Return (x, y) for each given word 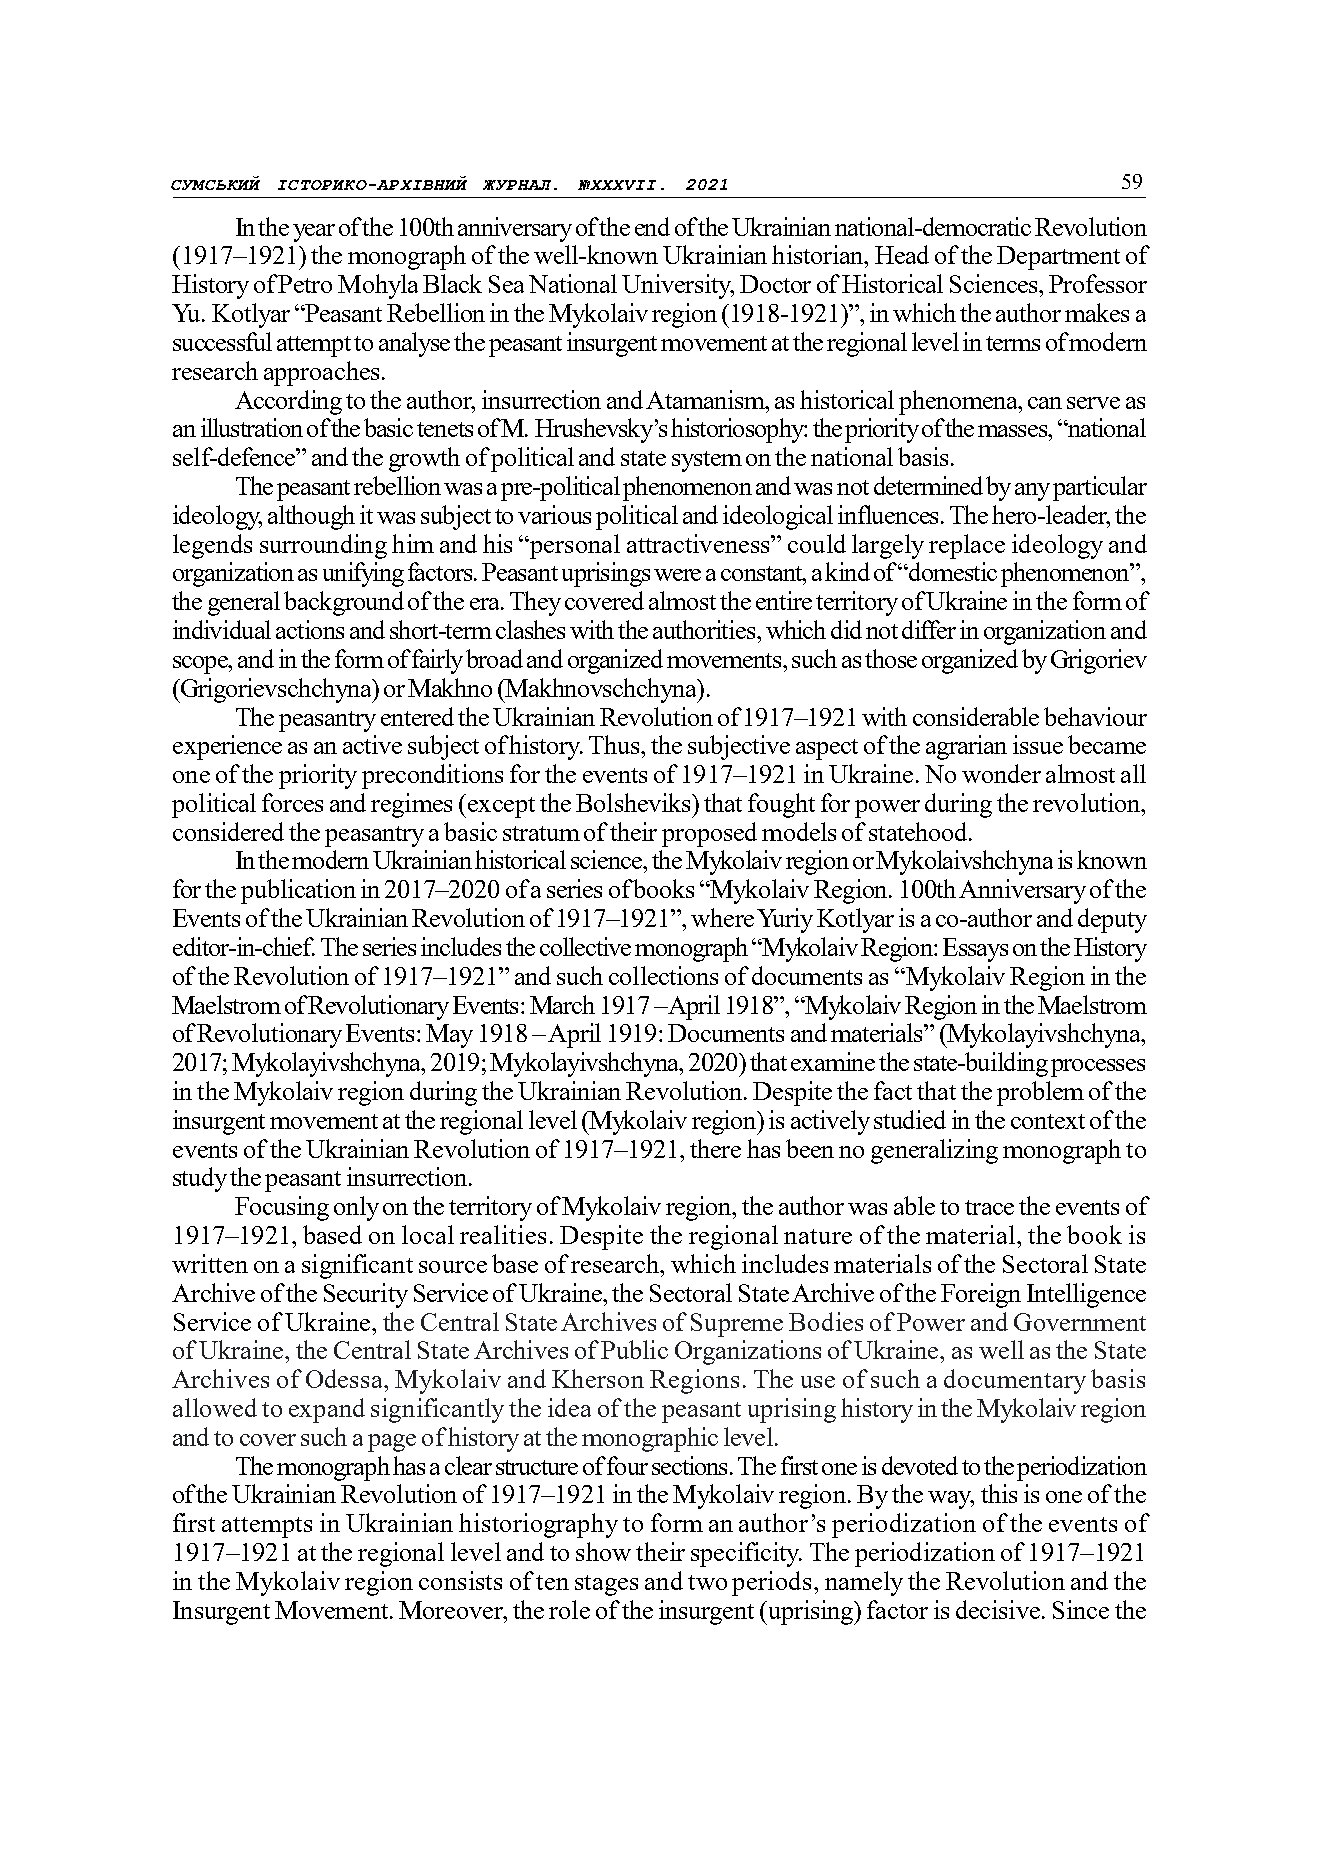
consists (460, 1580)
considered (228, 831)
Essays (975, 950)
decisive (998, 1609)
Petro (305, 284)
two (707, 1582)
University (678, 286)
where (722, 917)
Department (1058, 258)
